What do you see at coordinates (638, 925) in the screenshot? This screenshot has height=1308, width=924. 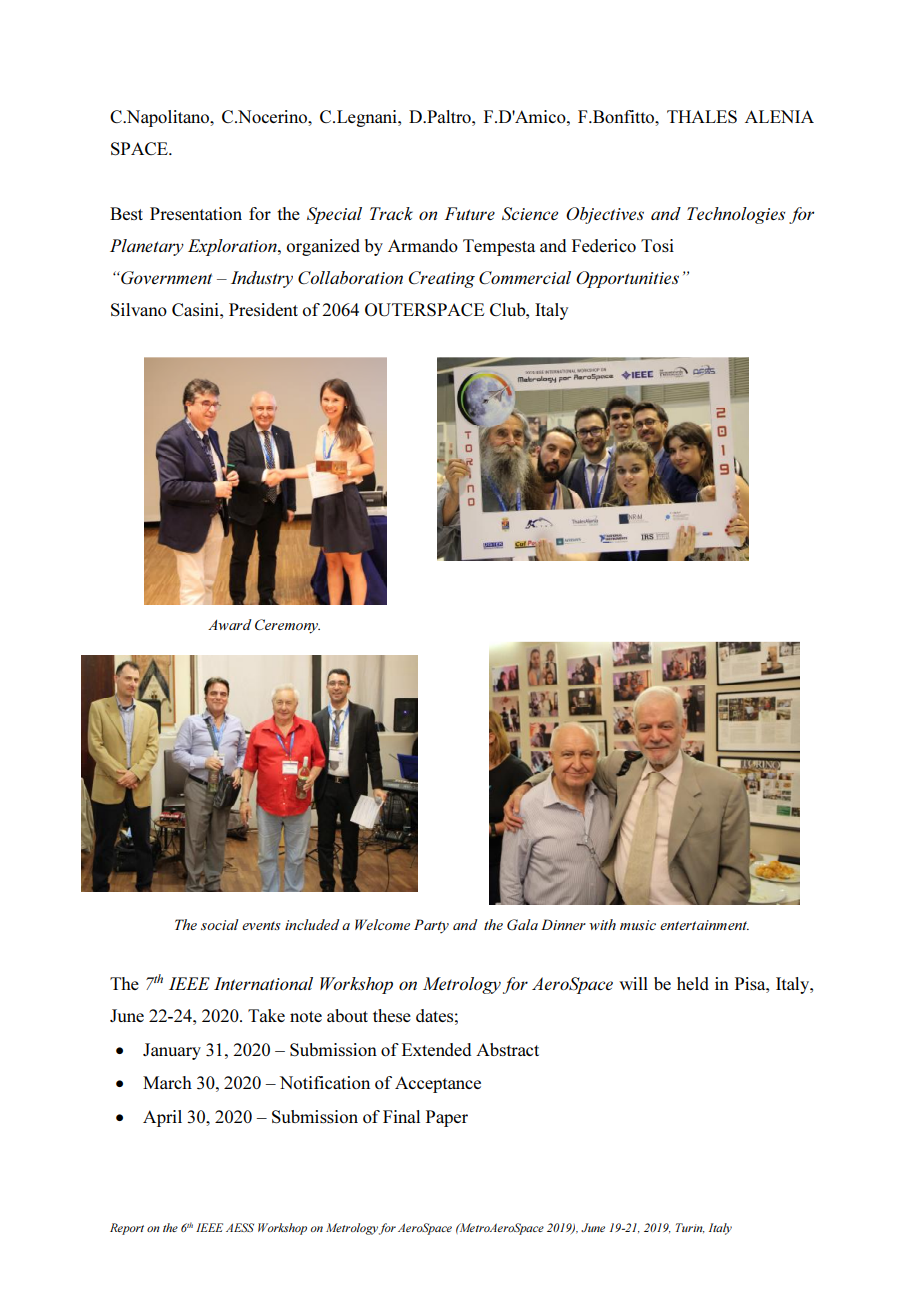 I see `music` at bounding box center [638, 925].
